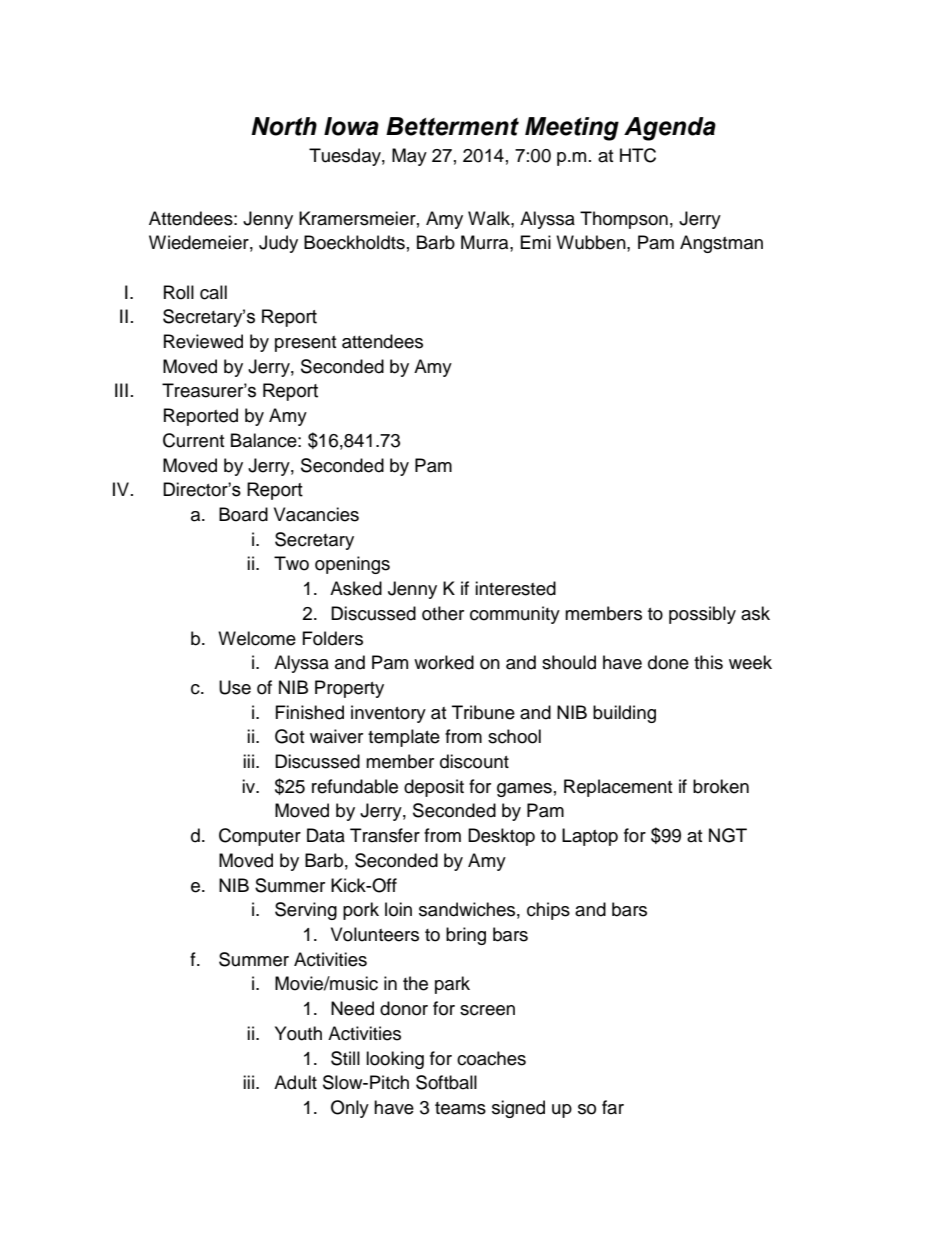  I want to click on possibly, so click(702, 615).
